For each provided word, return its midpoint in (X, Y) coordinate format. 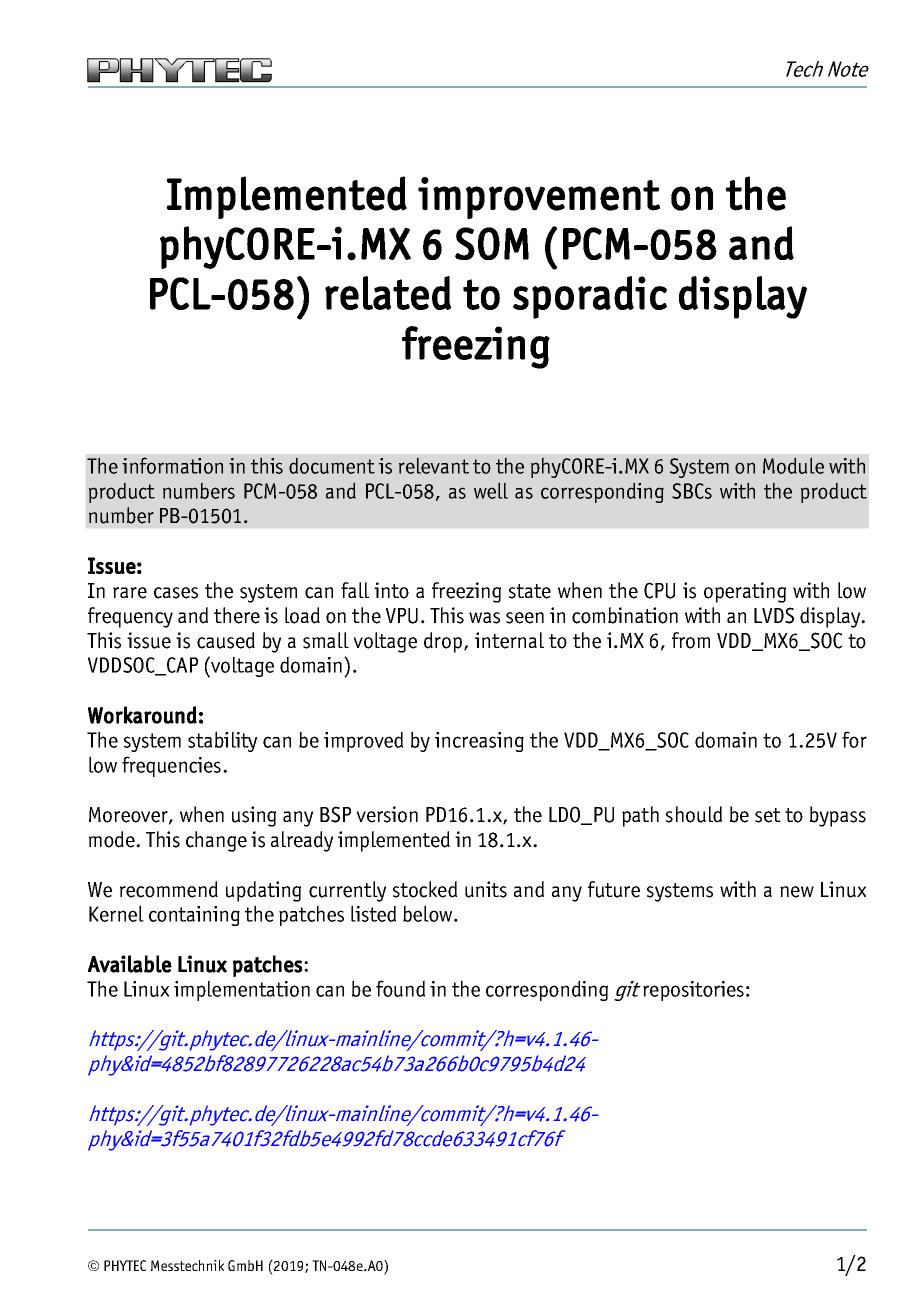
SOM (492, 243)
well (491, 490)
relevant (434, 465)
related (388, 293)
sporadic (590, 297)
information (172, 465)
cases (176, 593)
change (216, 841)
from (691, 640)
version (387, 814)
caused (226, 640)
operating (745, 592)
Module (793, 465)
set (768, 815)
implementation (242, 990)
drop (444, 642)
